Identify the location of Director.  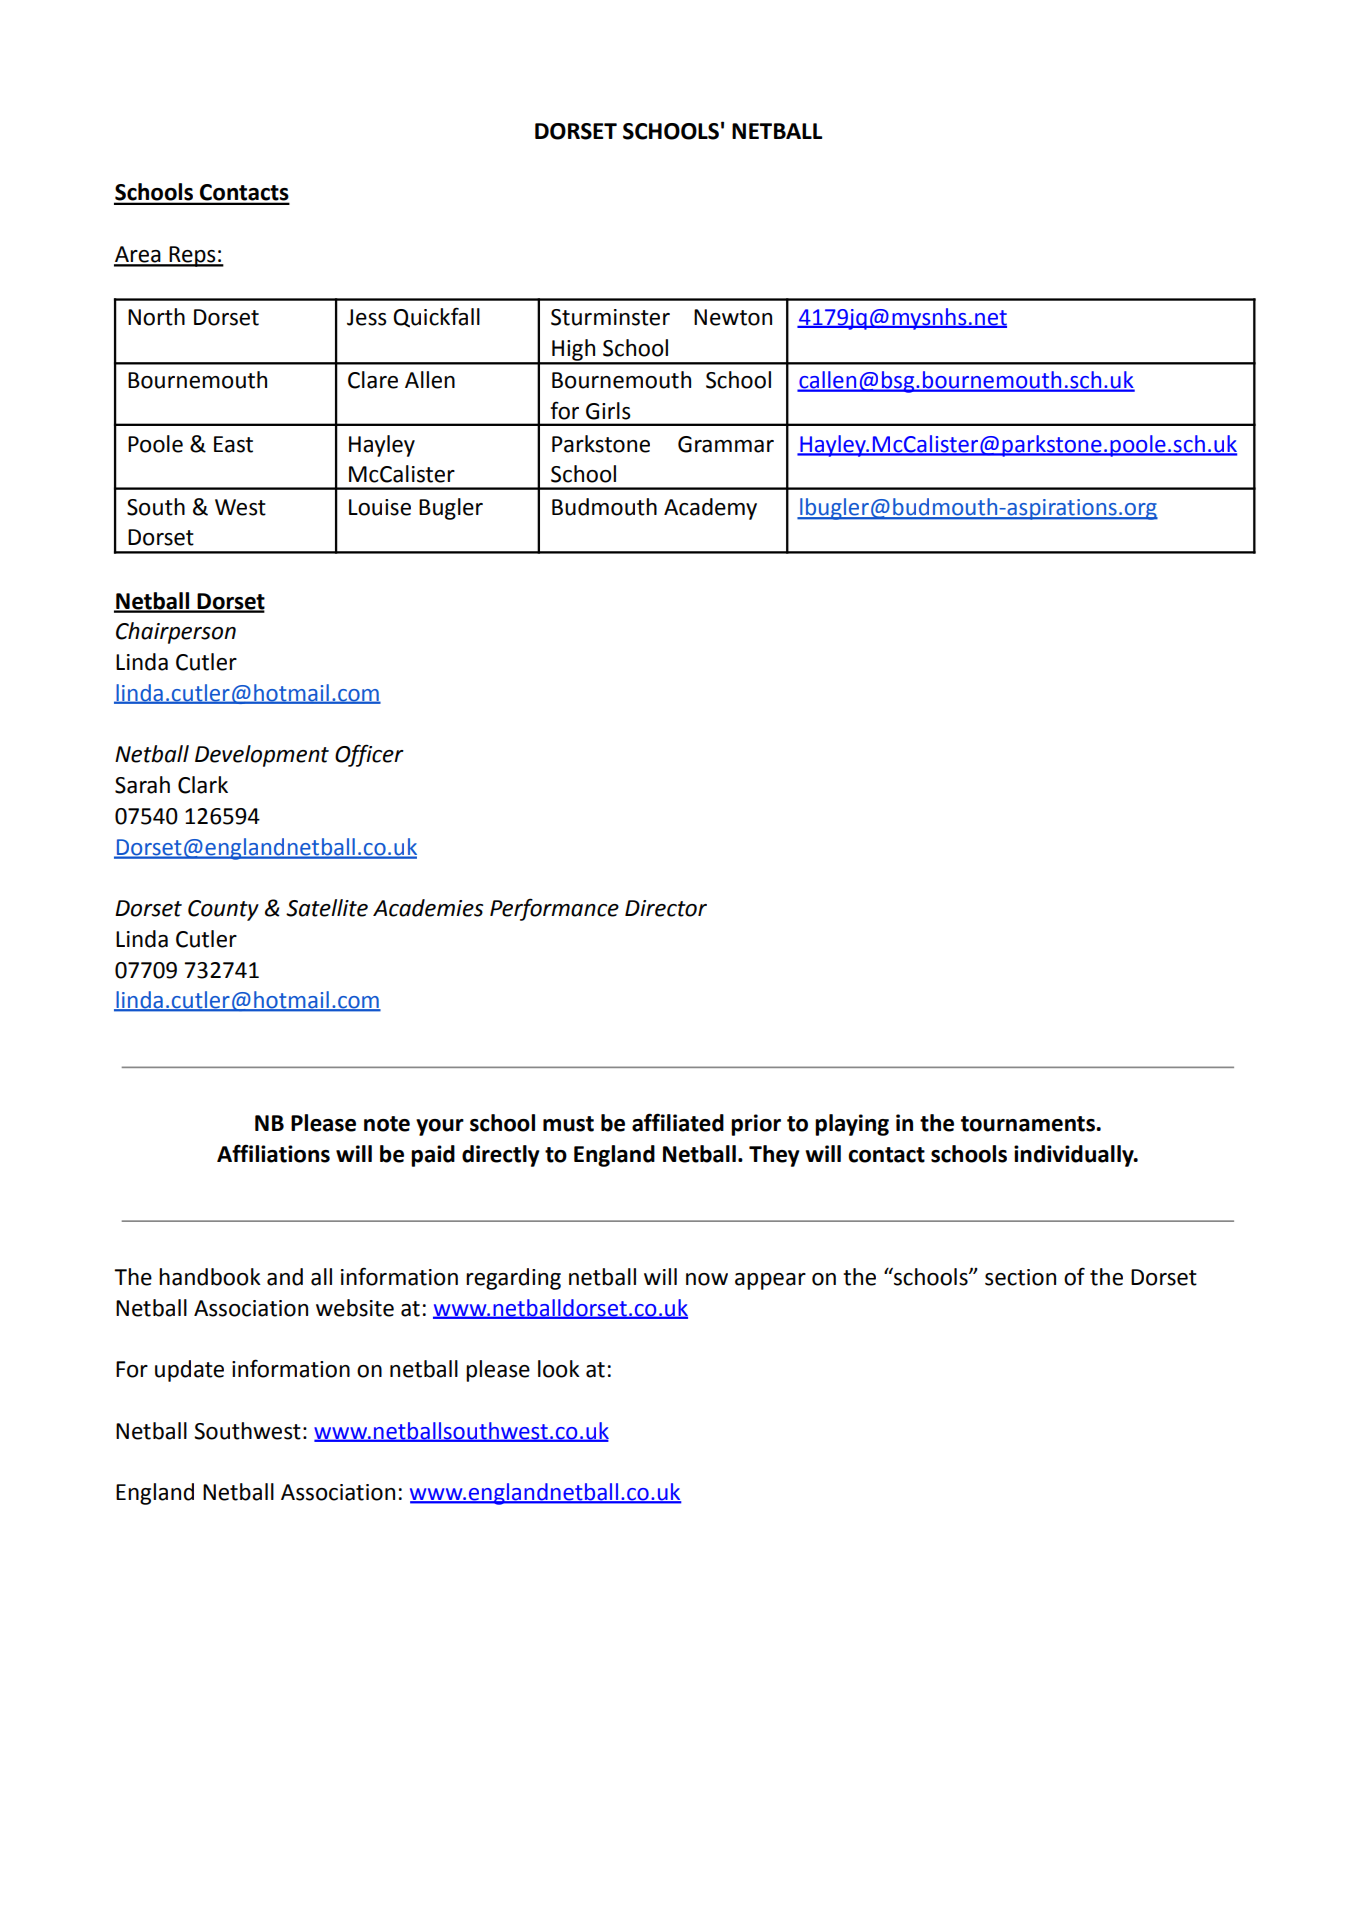
(666, 908).
